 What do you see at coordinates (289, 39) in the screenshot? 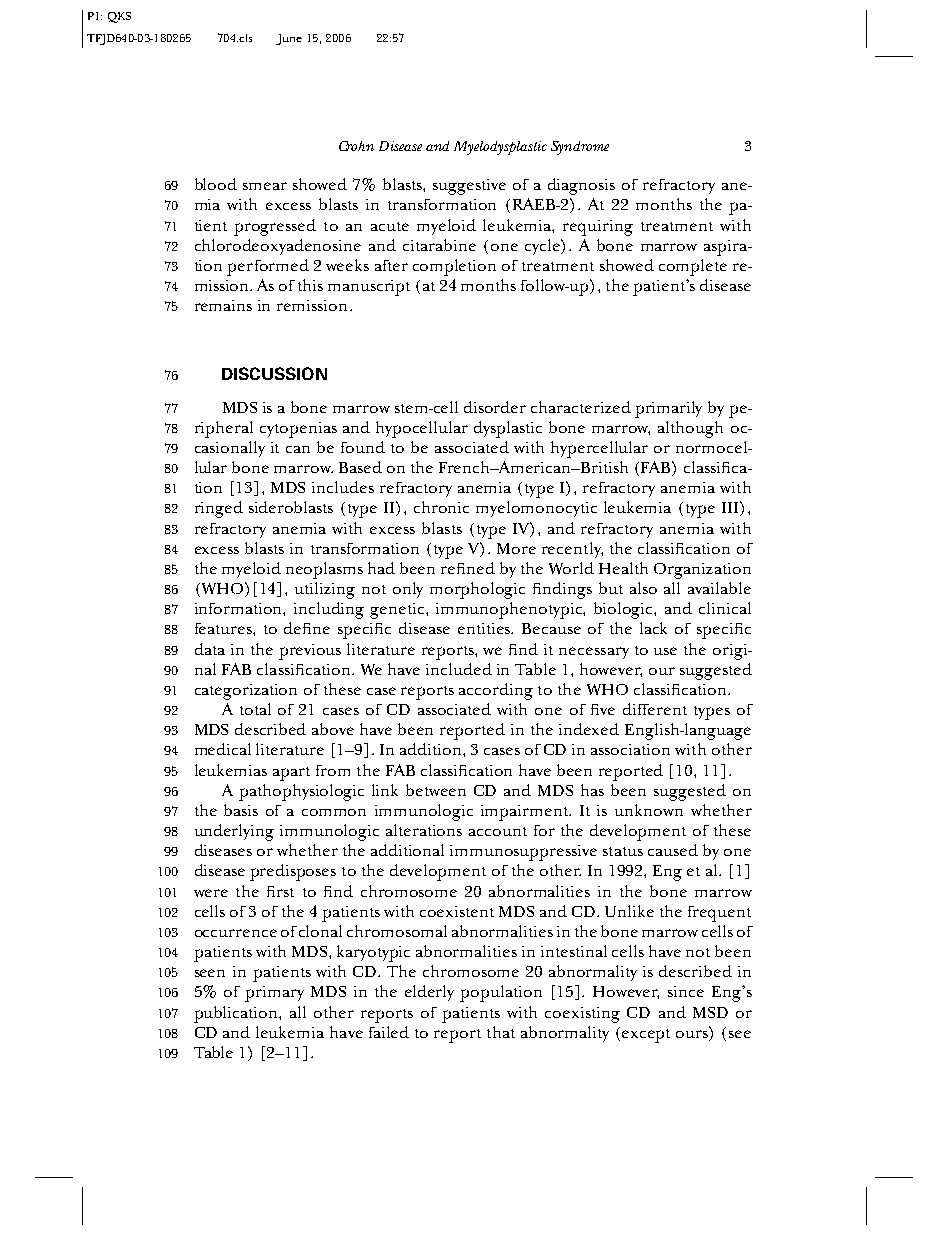
I see `June` at bounding box center [289, 39].
